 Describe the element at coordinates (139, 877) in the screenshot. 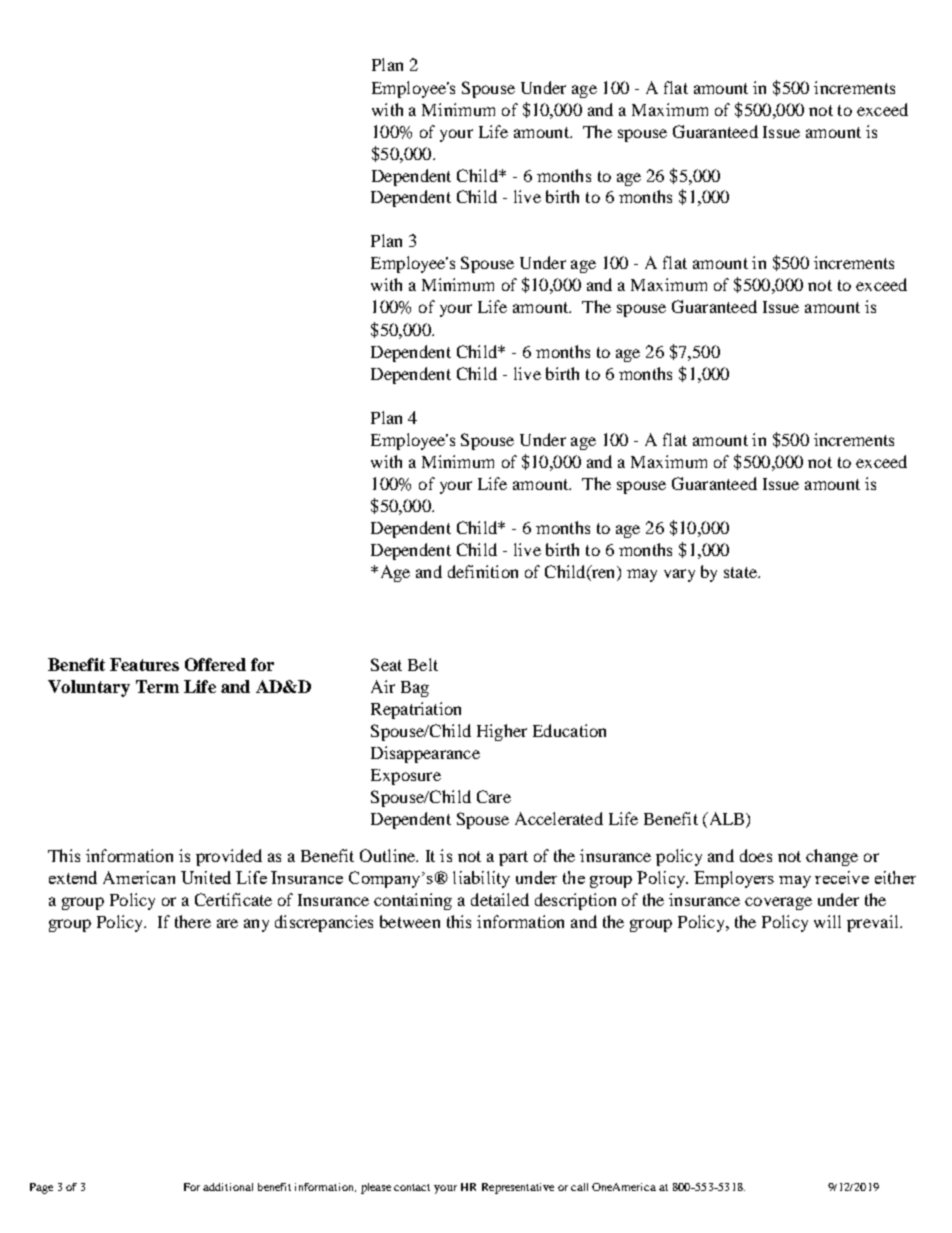

I see `American` at that location.
